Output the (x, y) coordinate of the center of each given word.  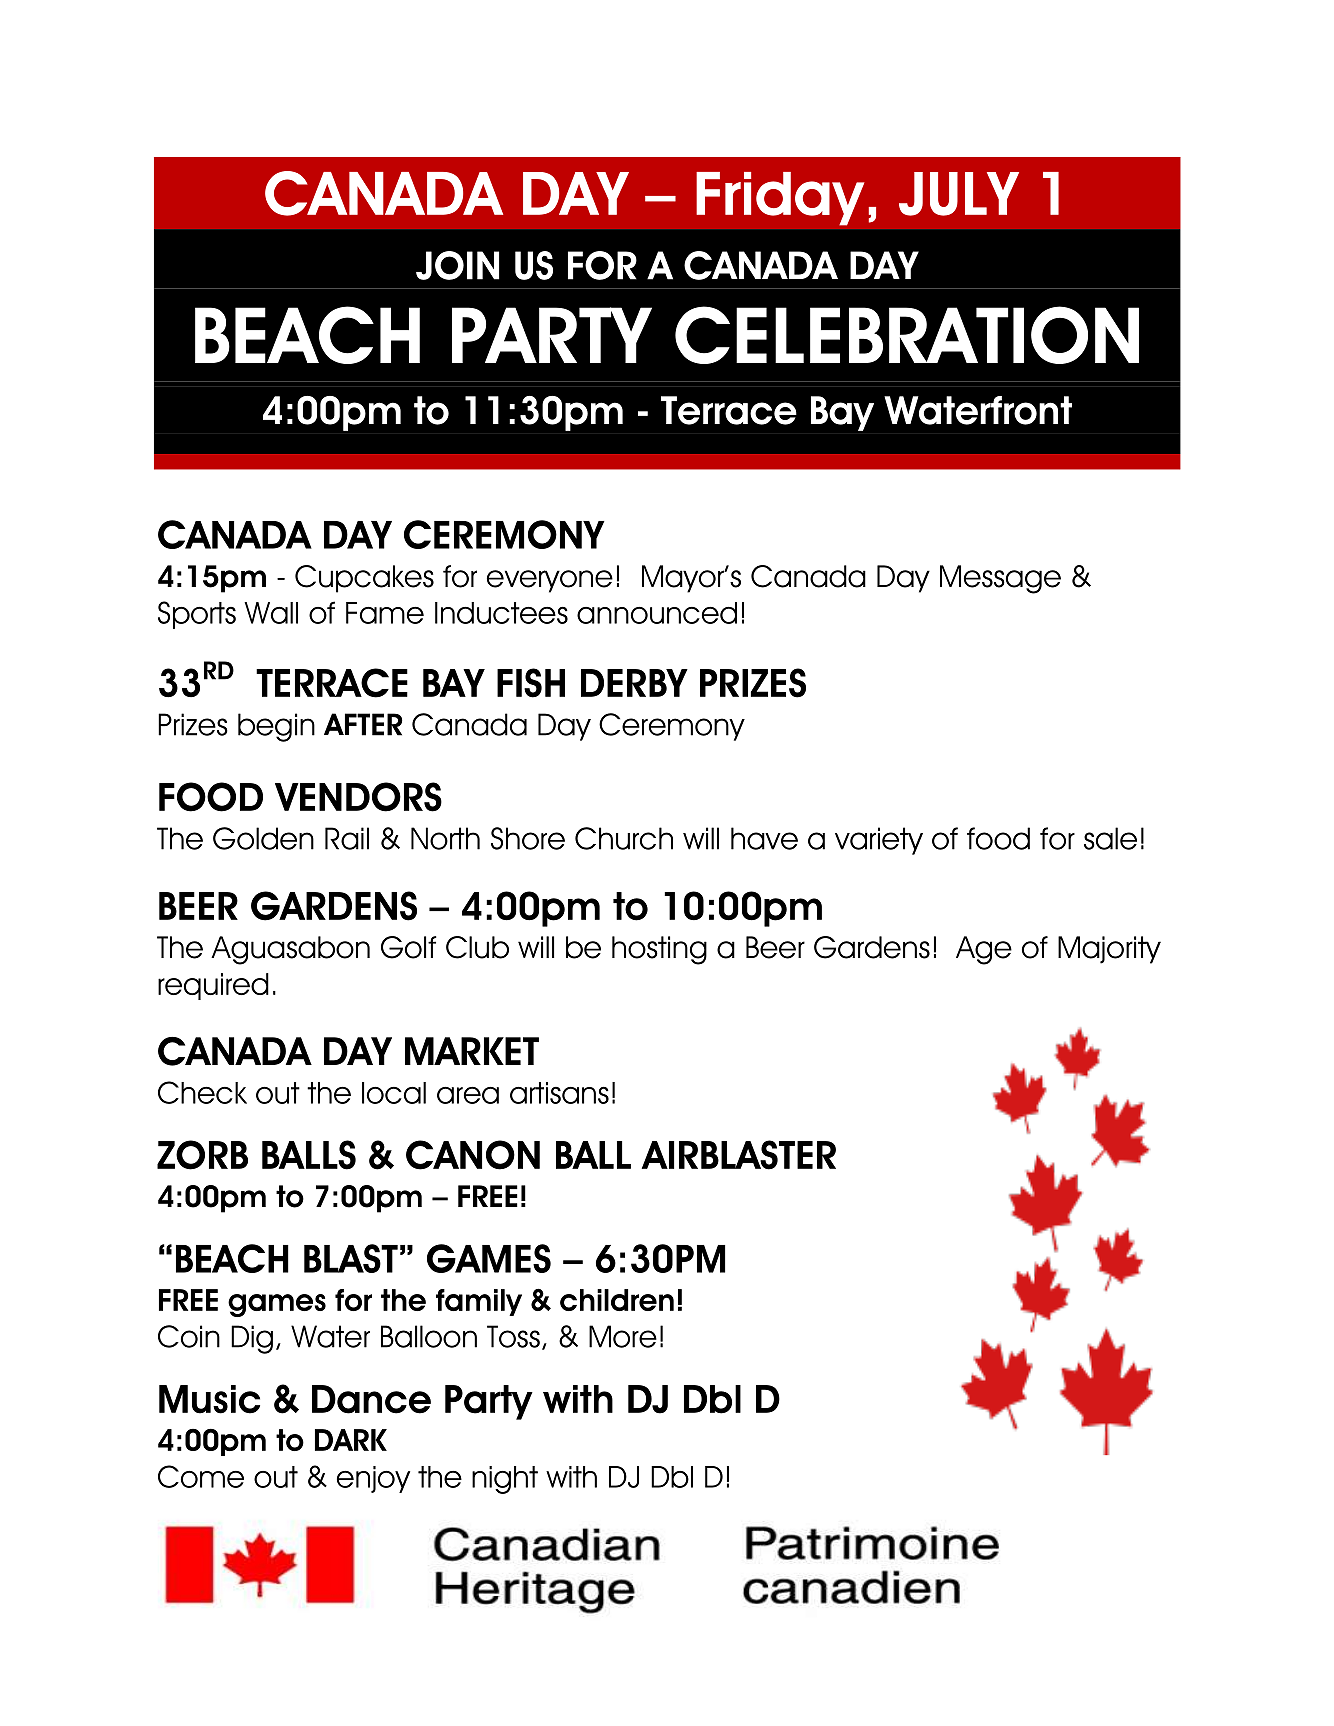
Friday (780, 199)
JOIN (457, 265)
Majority (1109, 950)
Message (1000, 579)
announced (657, 613)
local (394, 1093)
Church (624, 838)
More (623, 1336)
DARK (351, 1440)
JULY (959, 194)
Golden (263, 838)
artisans (559, 1093)
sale (1110, 838)
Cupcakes (364, 579)
